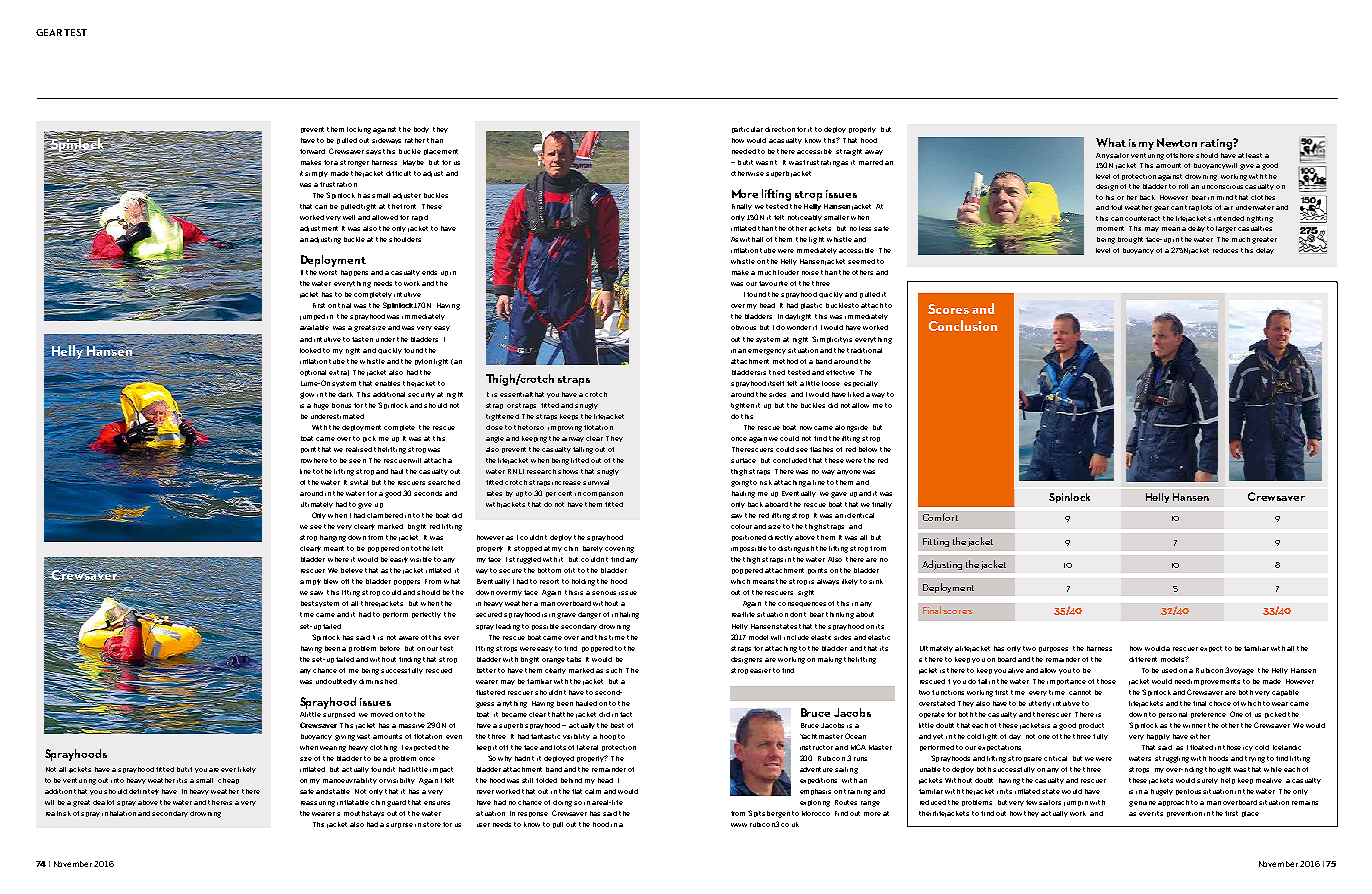  I want to click on particular, so click(747, 130).
